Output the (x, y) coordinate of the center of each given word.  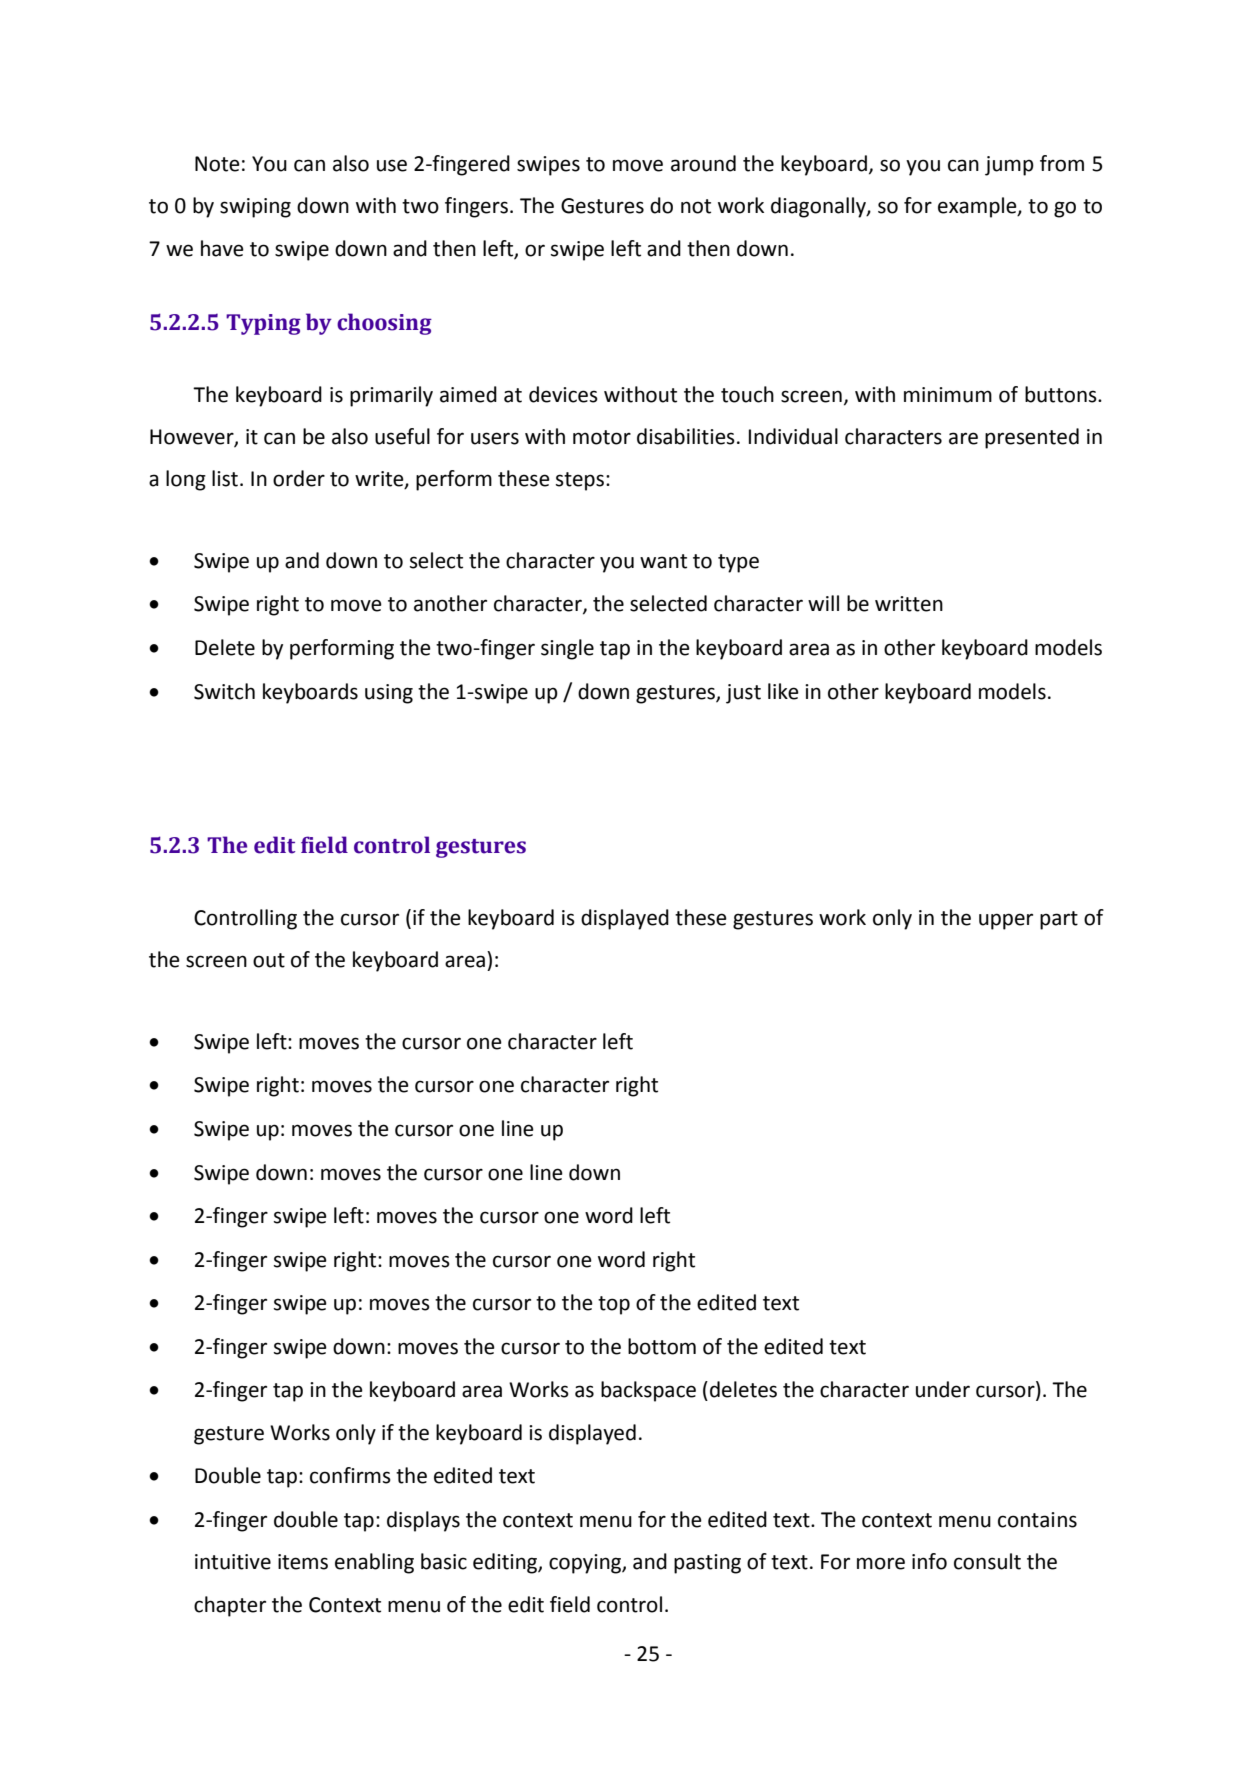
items (303, 1562)
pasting (707, 1564)
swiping (255, 208)
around (703, 163)
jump (1009, 166)
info (929, 1561)
